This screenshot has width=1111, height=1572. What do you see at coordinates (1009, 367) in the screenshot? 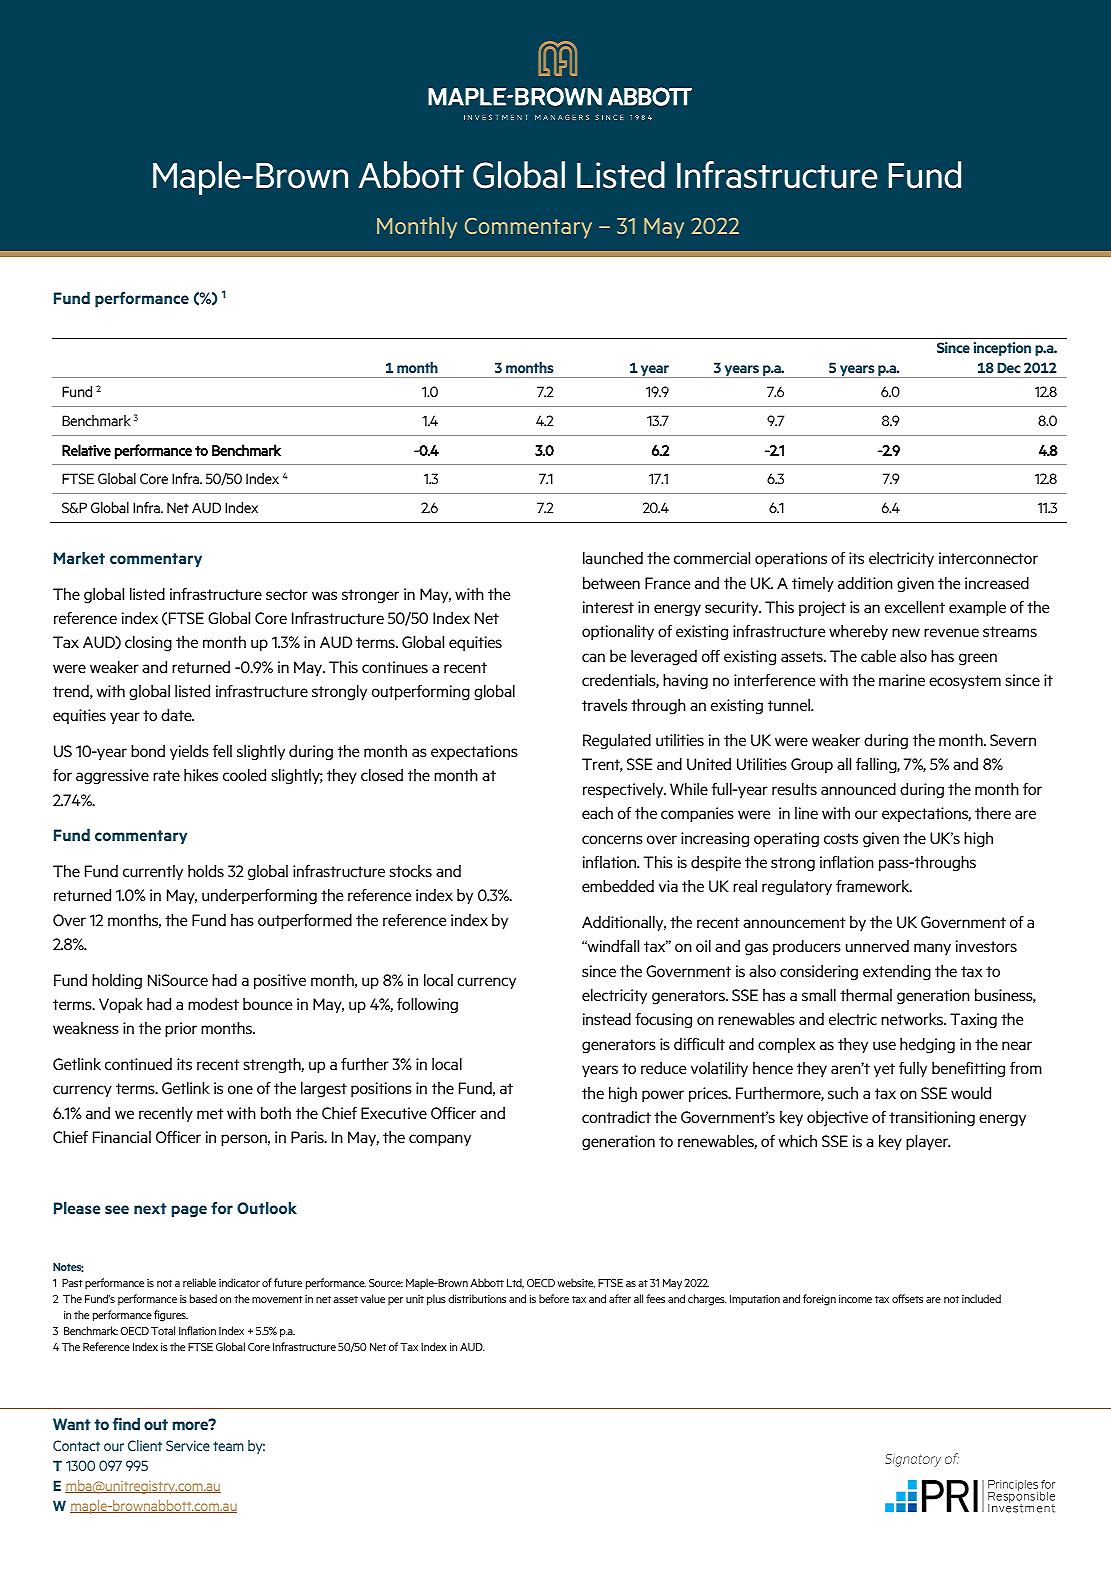
I see `Dec` at bounding box center [1009, 367].
